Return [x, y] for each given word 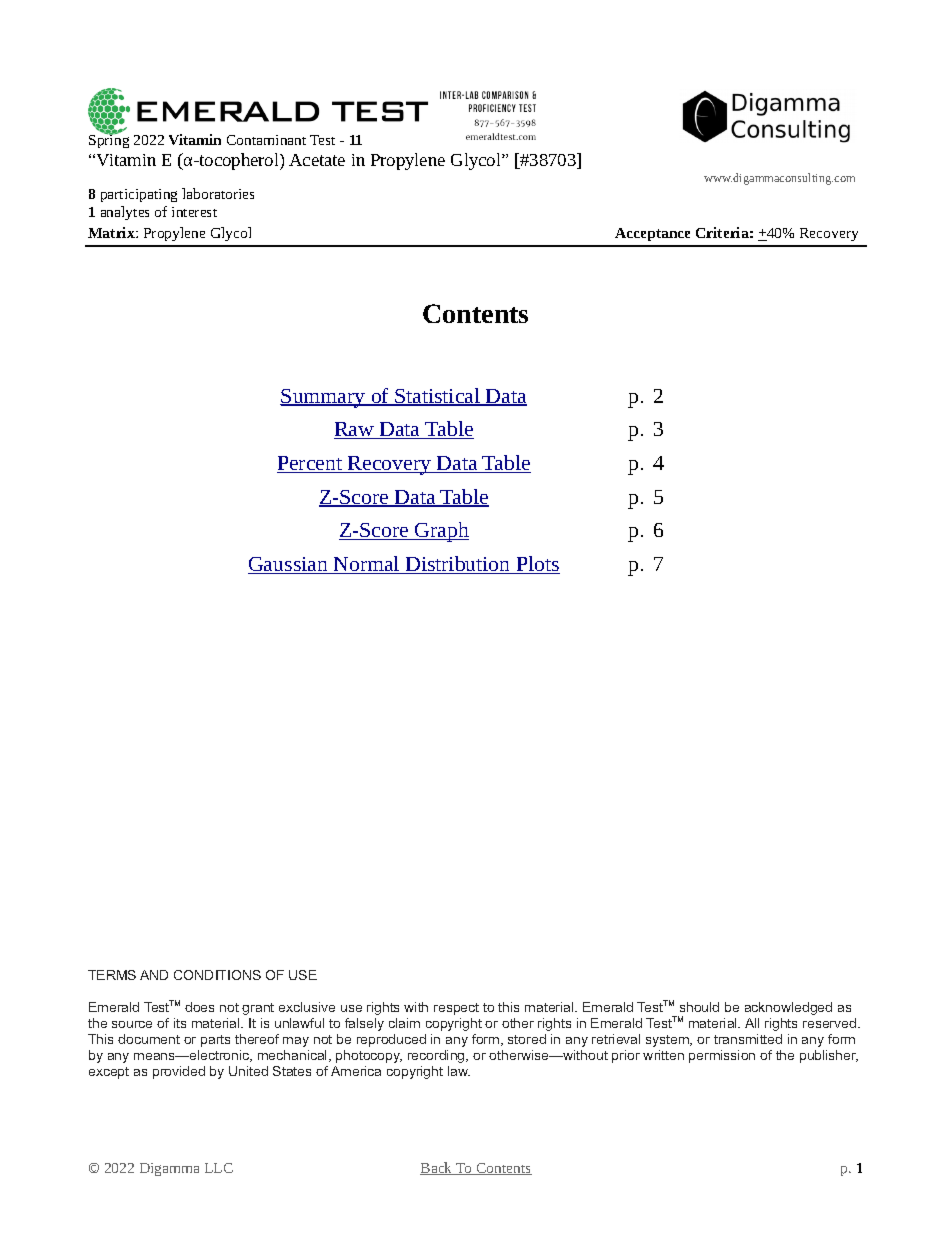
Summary [324, 398]
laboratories [218, 193]
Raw [355, 430]
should [699, 1007]
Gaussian [289, 565]
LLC [219, 1168]
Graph [441, 532]
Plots [537, 565]
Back [437, 1168]
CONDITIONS [217, 975]
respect [456, 1009]
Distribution [458, 565]
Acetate [317, 160]
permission [722, 1056]
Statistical [438, 397]
